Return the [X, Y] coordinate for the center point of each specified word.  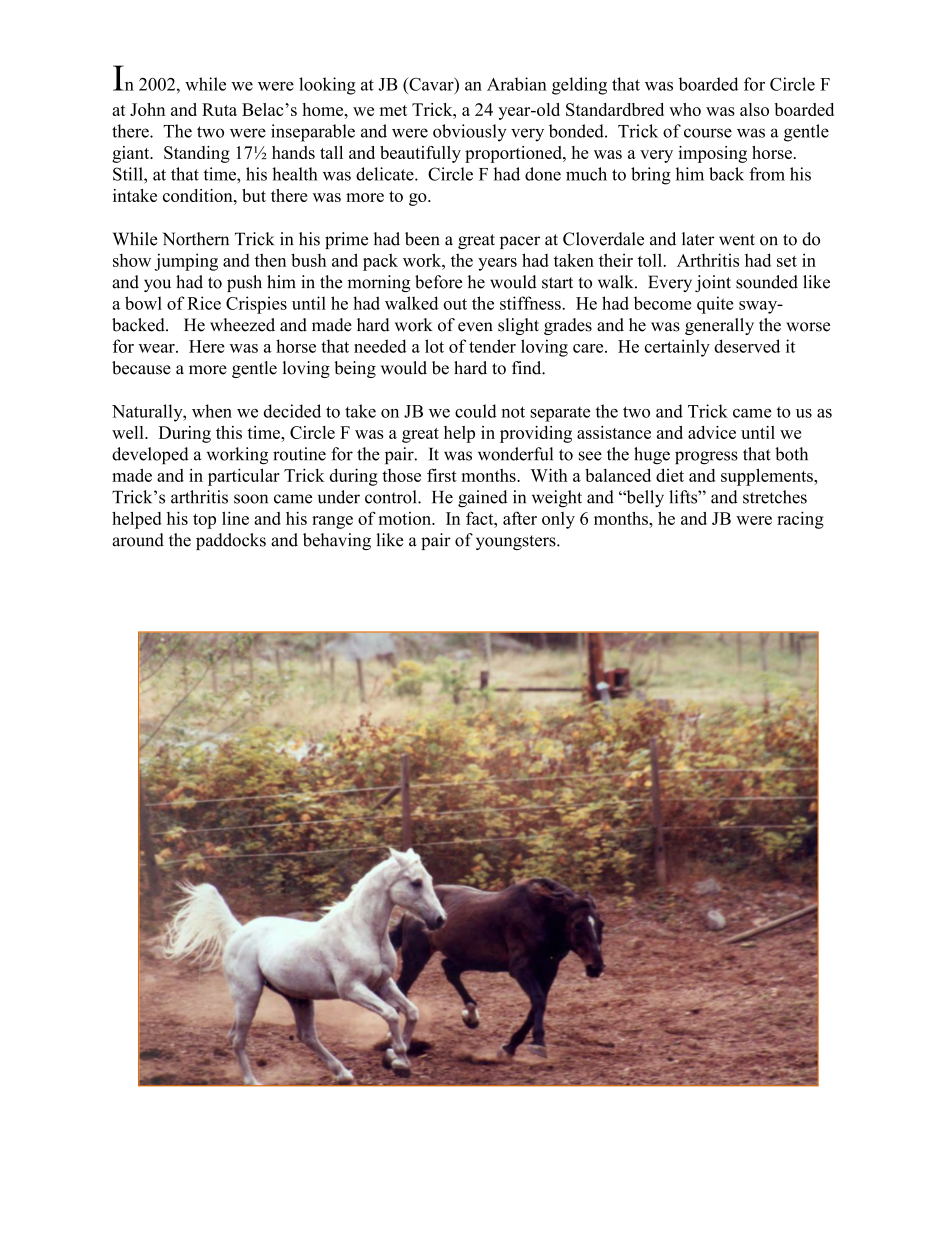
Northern [195, 239]
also [754, 109]
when [212, 411]
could [476, 411]
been [422, 239]
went [737, 240]
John [147, 109]
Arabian [517, 84]
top [204, 521]
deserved [747, 346]
